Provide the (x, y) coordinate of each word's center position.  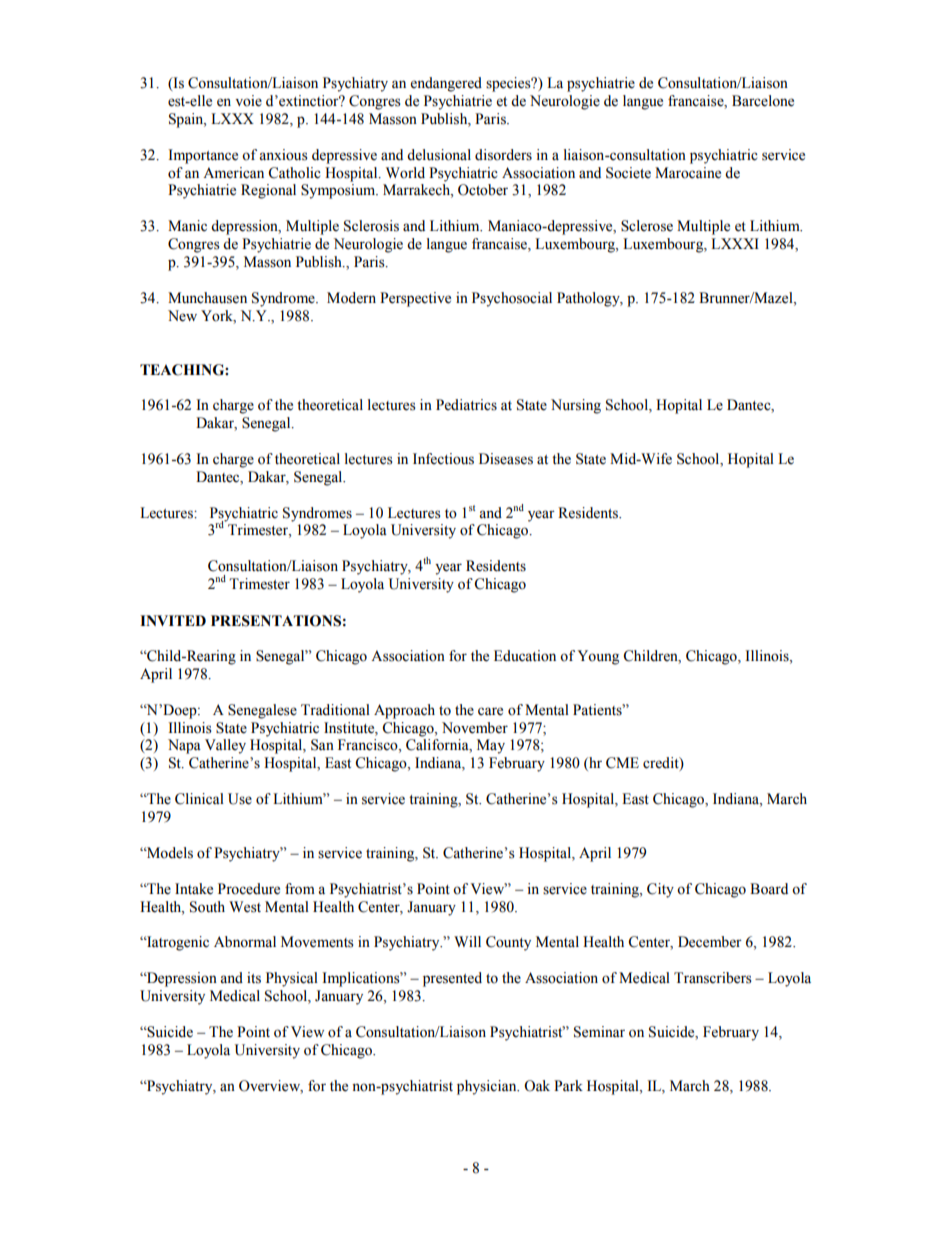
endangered (446, 84)
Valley (225, 746)
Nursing (576, 406)
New (182, 316)
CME (622, 763)
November (475, 728)
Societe (628, 173)
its (254, 978)
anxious (283, 155)
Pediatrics (466, 405)
